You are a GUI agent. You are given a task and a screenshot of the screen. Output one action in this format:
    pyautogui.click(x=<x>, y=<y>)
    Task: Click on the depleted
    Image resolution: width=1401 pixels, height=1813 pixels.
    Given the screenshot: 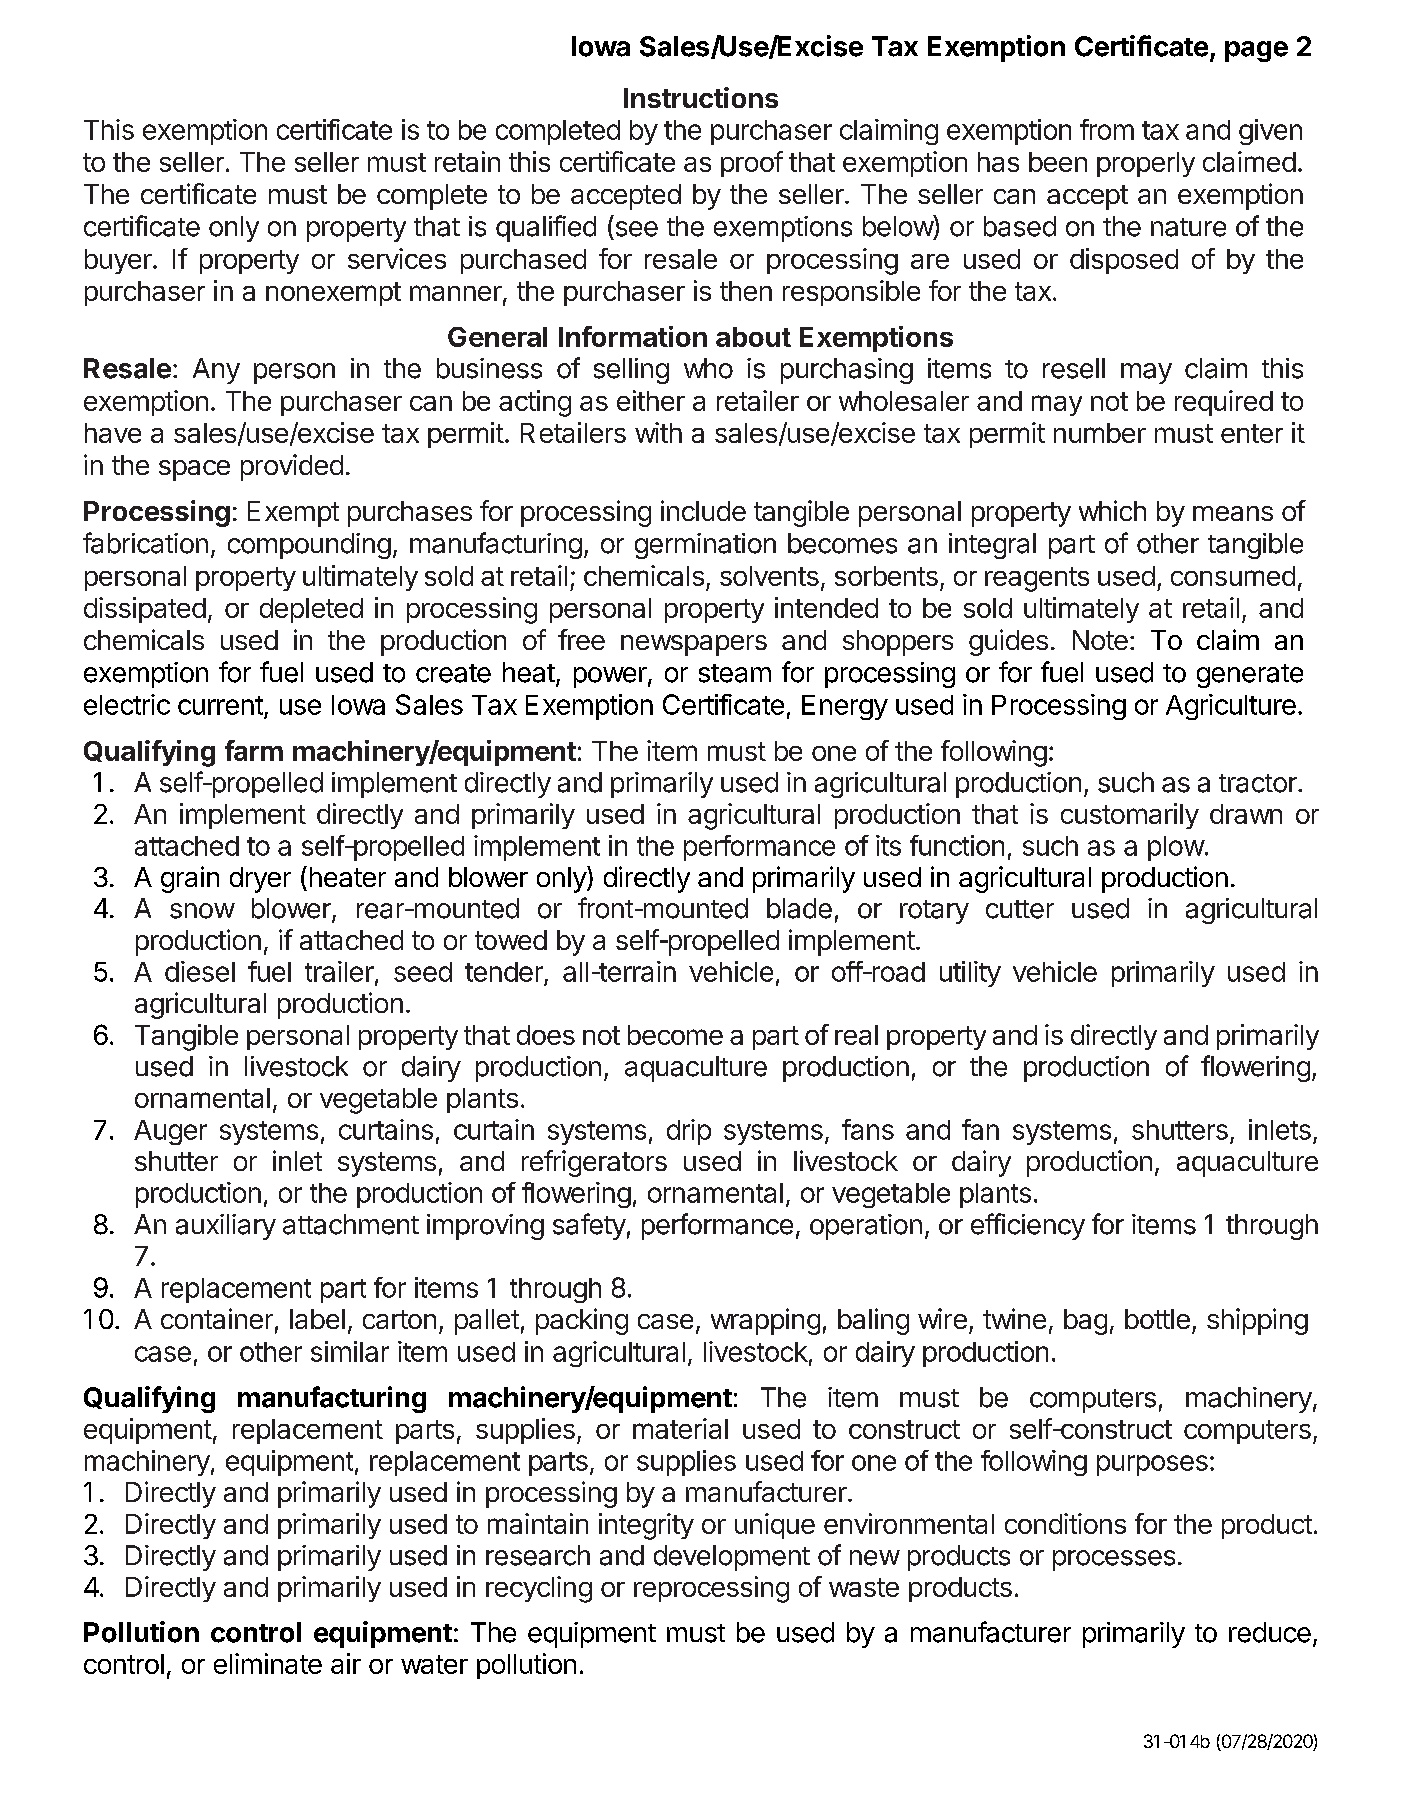 What is the action you would take?
    pyautogui.click(x=311, y=610)
